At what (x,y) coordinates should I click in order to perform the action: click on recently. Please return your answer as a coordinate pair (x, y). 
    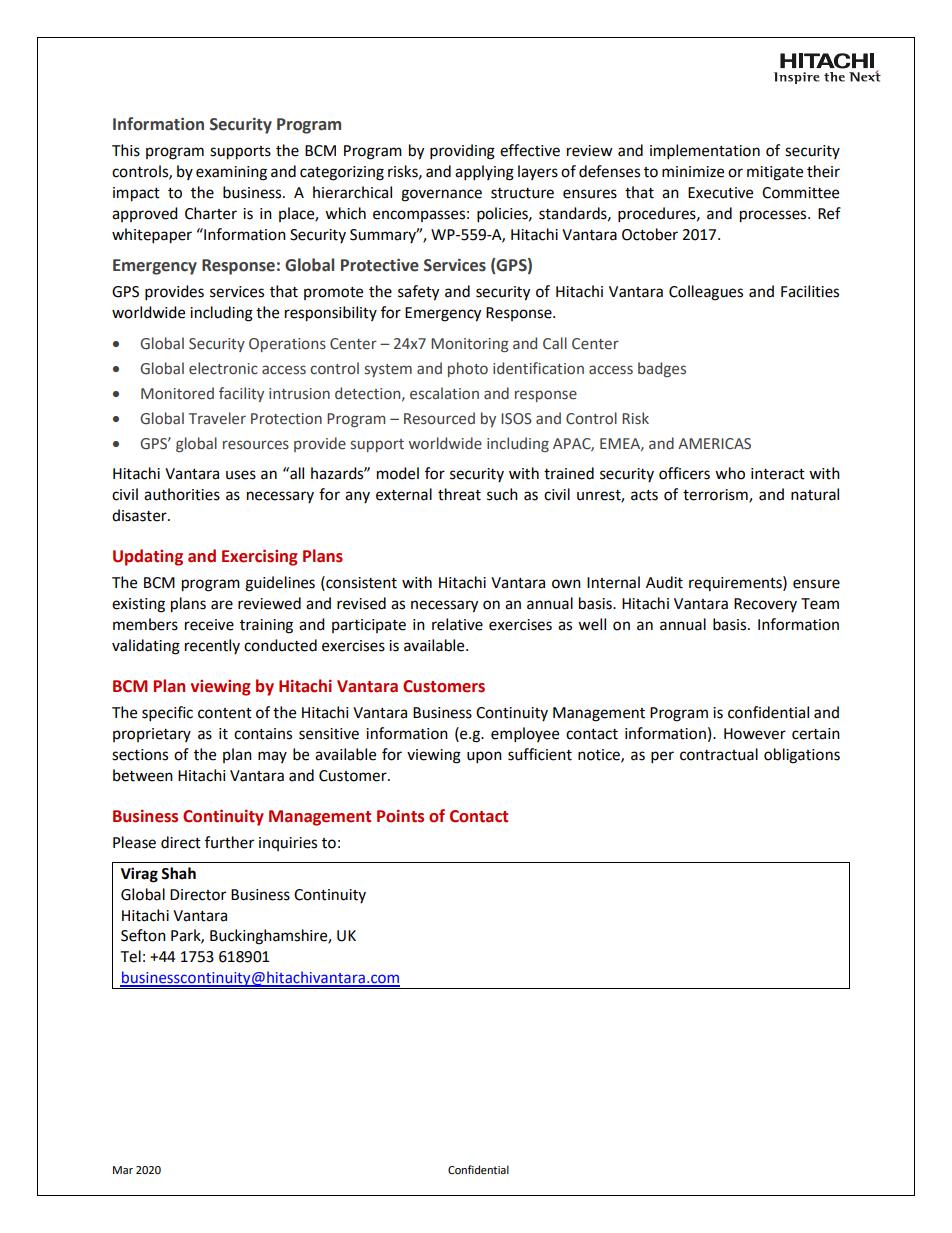
    Looking at the image, I should click on (212, 646).
